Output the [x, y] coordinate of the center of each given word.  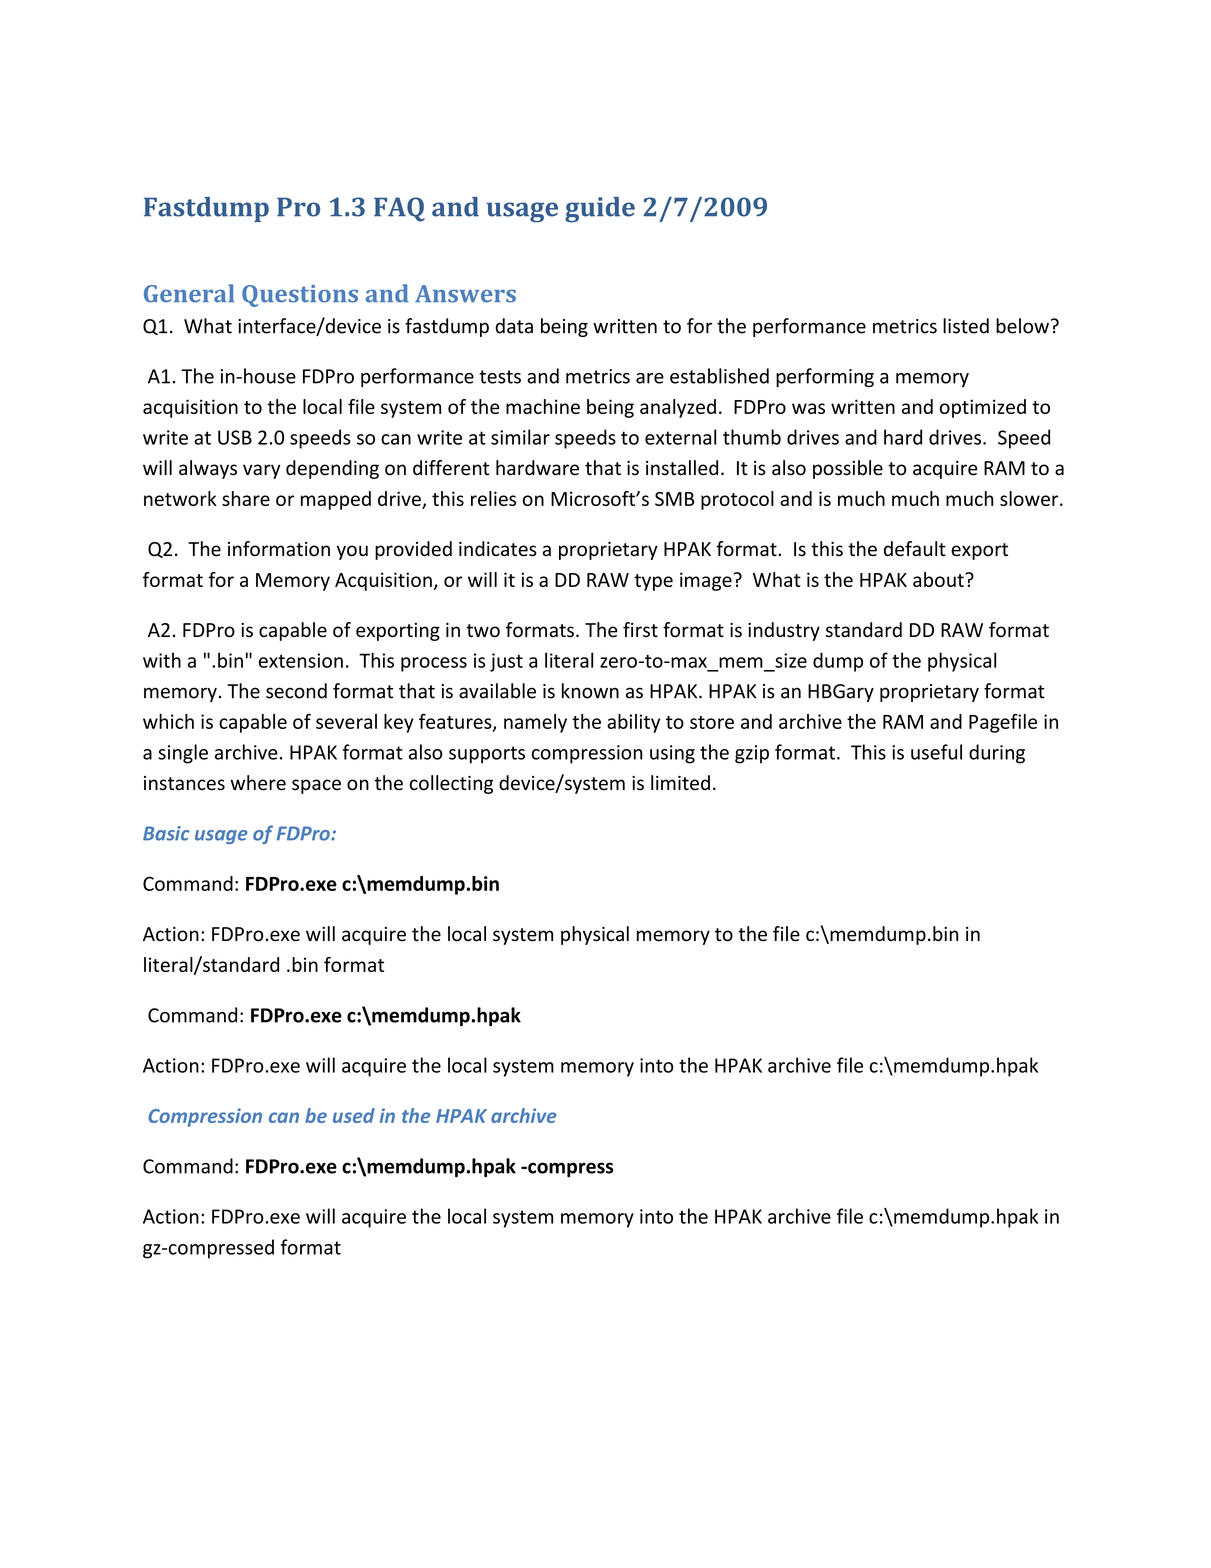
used [354, 1115]
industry [784, 631]
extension [301, 660]
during [997, 754]
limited [680, 783]
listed [966, 326]
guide [600, 210]
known [590, 691]
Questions [300, 296]
